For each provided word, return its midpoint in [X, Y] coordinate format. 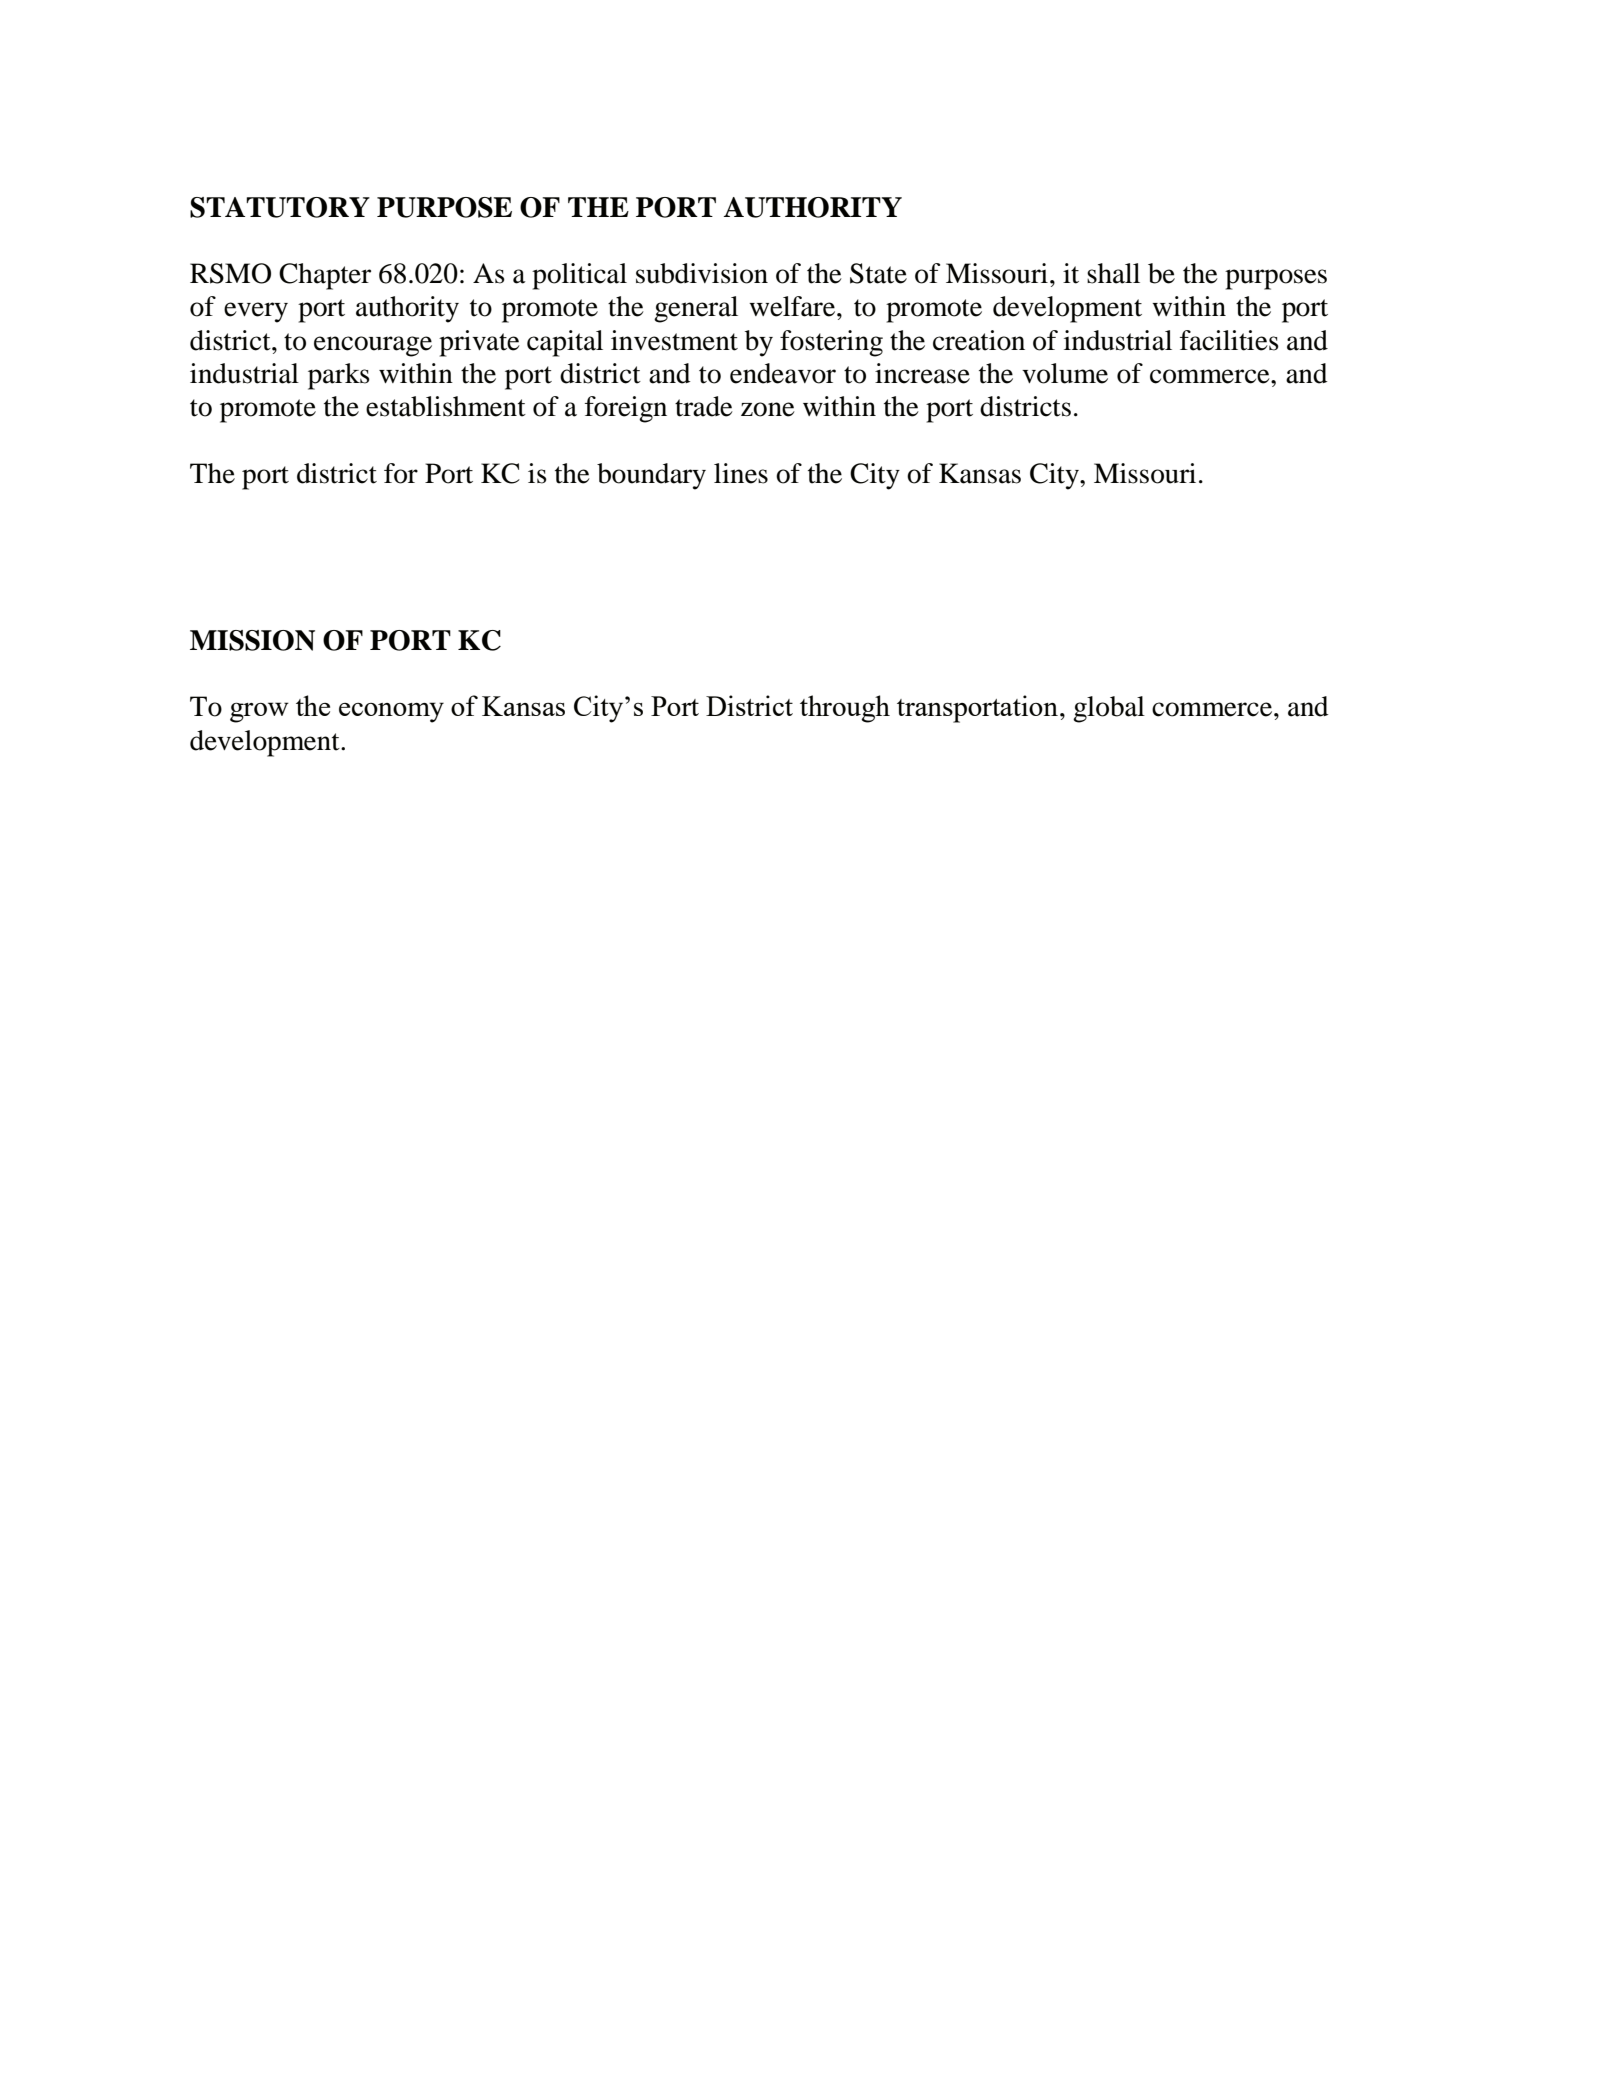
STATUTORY [280, 207]
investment [674, 340]
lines [741, 473]
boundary [651, 476]
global [1109, 709]
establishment [446, 406]
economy [391, 712]
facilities [1229, 340]
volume [1065, 373]
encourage [373, 346]
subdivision [702, 273]
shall [1113, 273]
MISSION [252, 640]
